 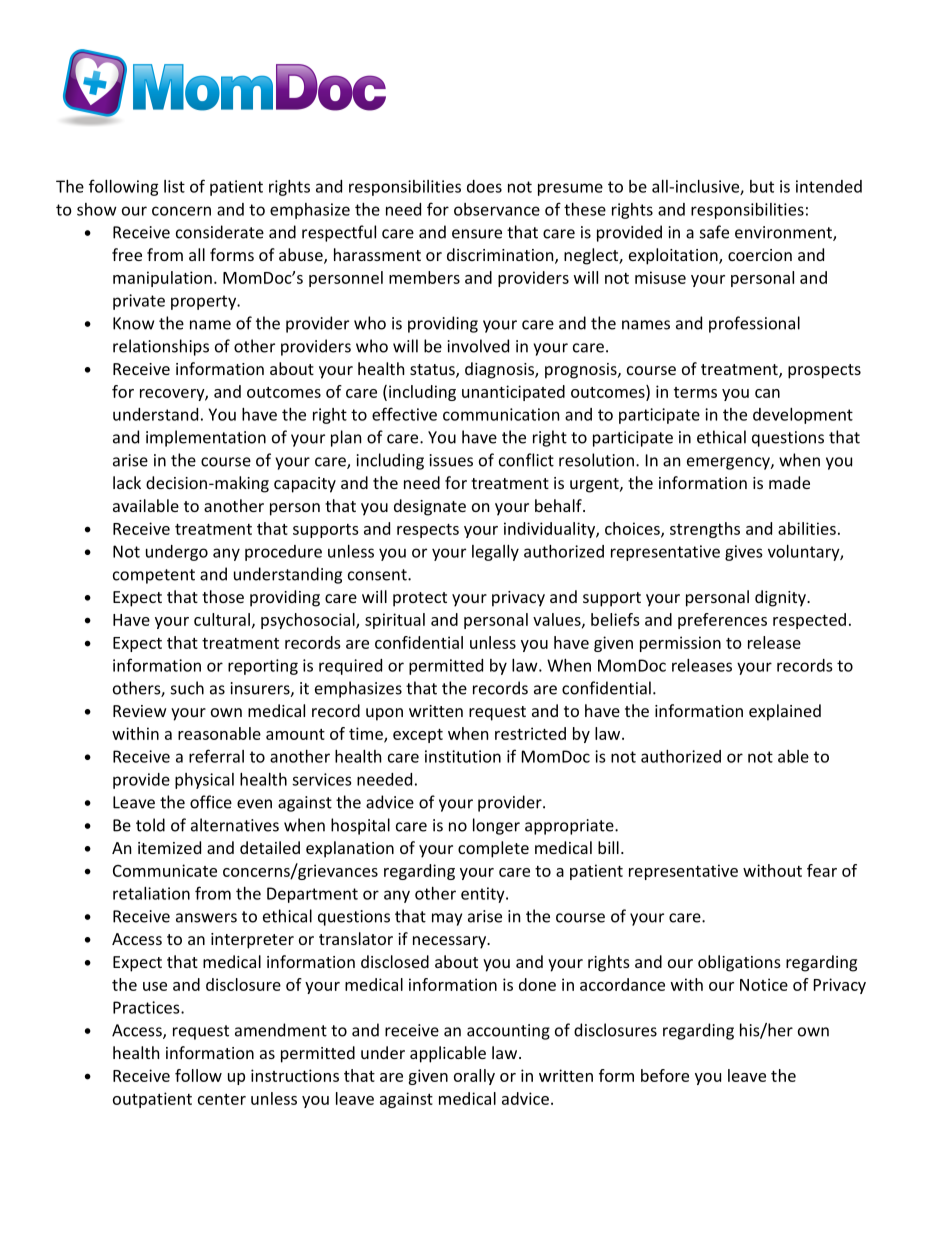 I want to click on institution, so click(x=463, y=756).
